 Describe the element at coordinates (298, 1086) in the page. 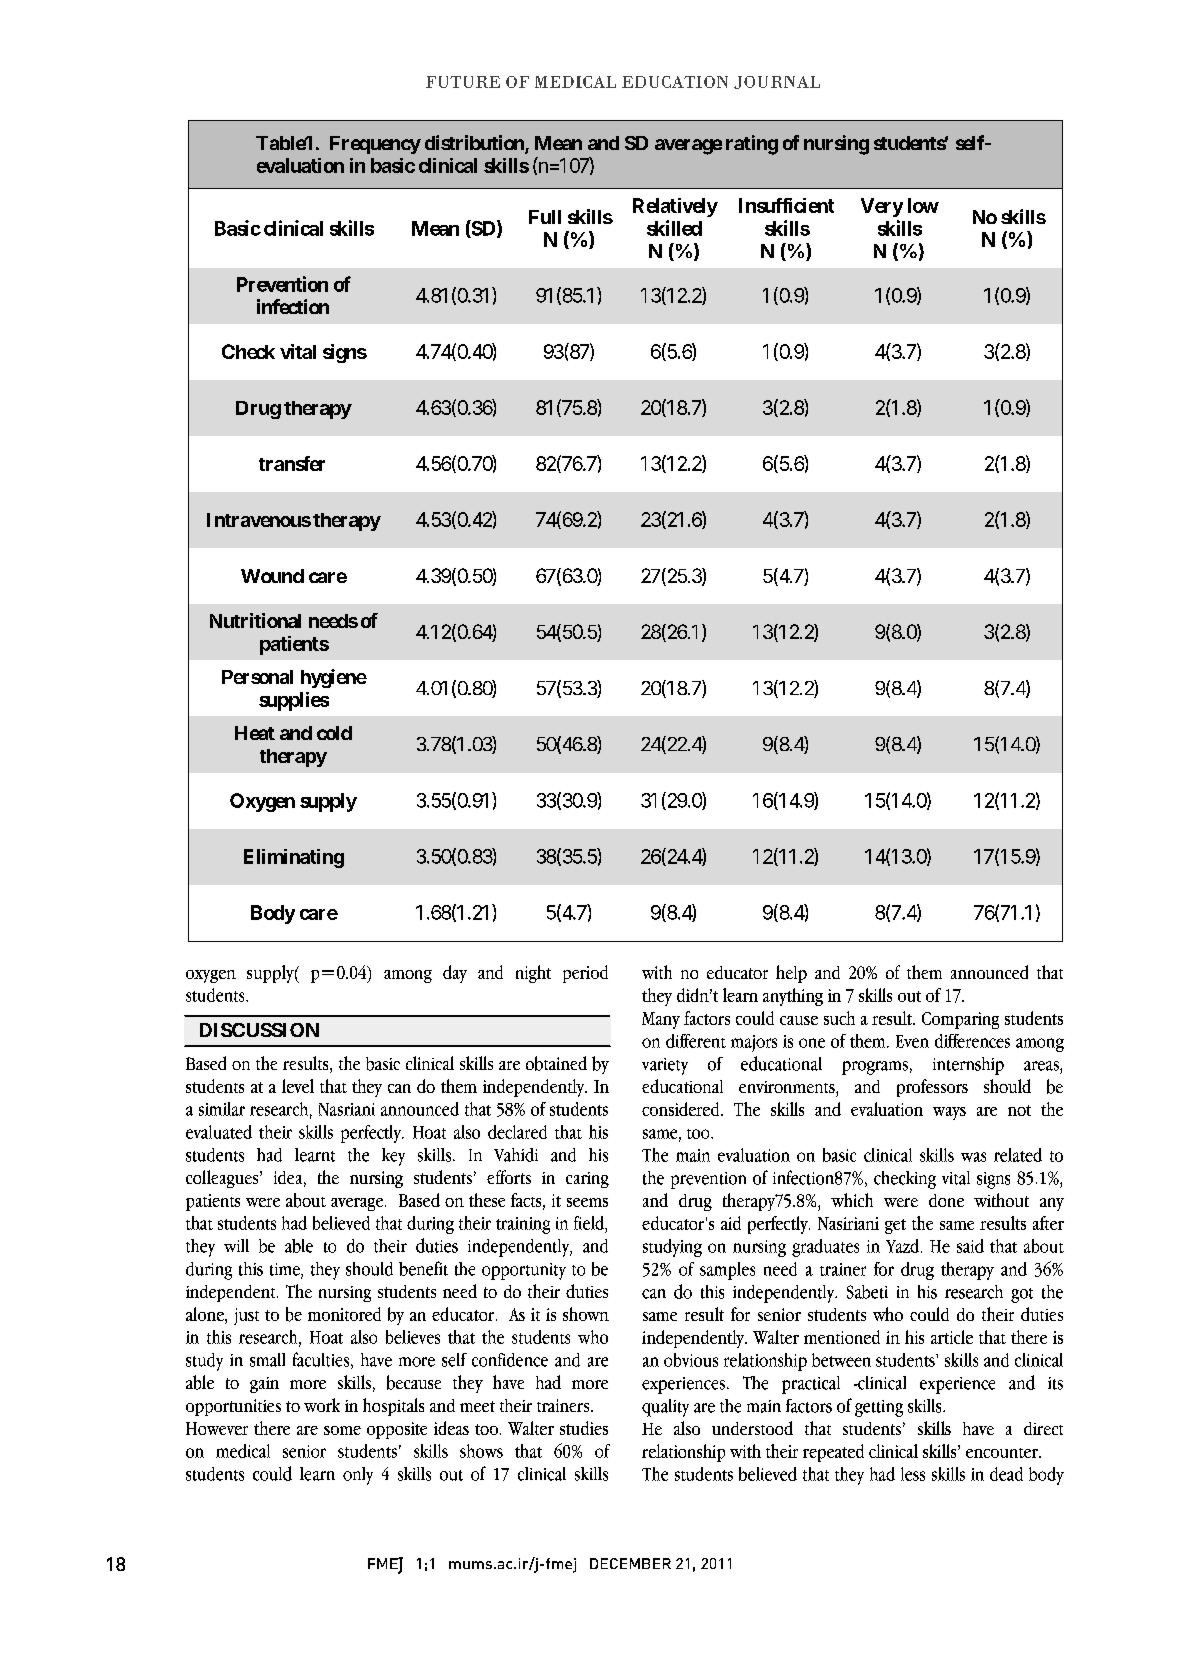

I see `level` at that location.
